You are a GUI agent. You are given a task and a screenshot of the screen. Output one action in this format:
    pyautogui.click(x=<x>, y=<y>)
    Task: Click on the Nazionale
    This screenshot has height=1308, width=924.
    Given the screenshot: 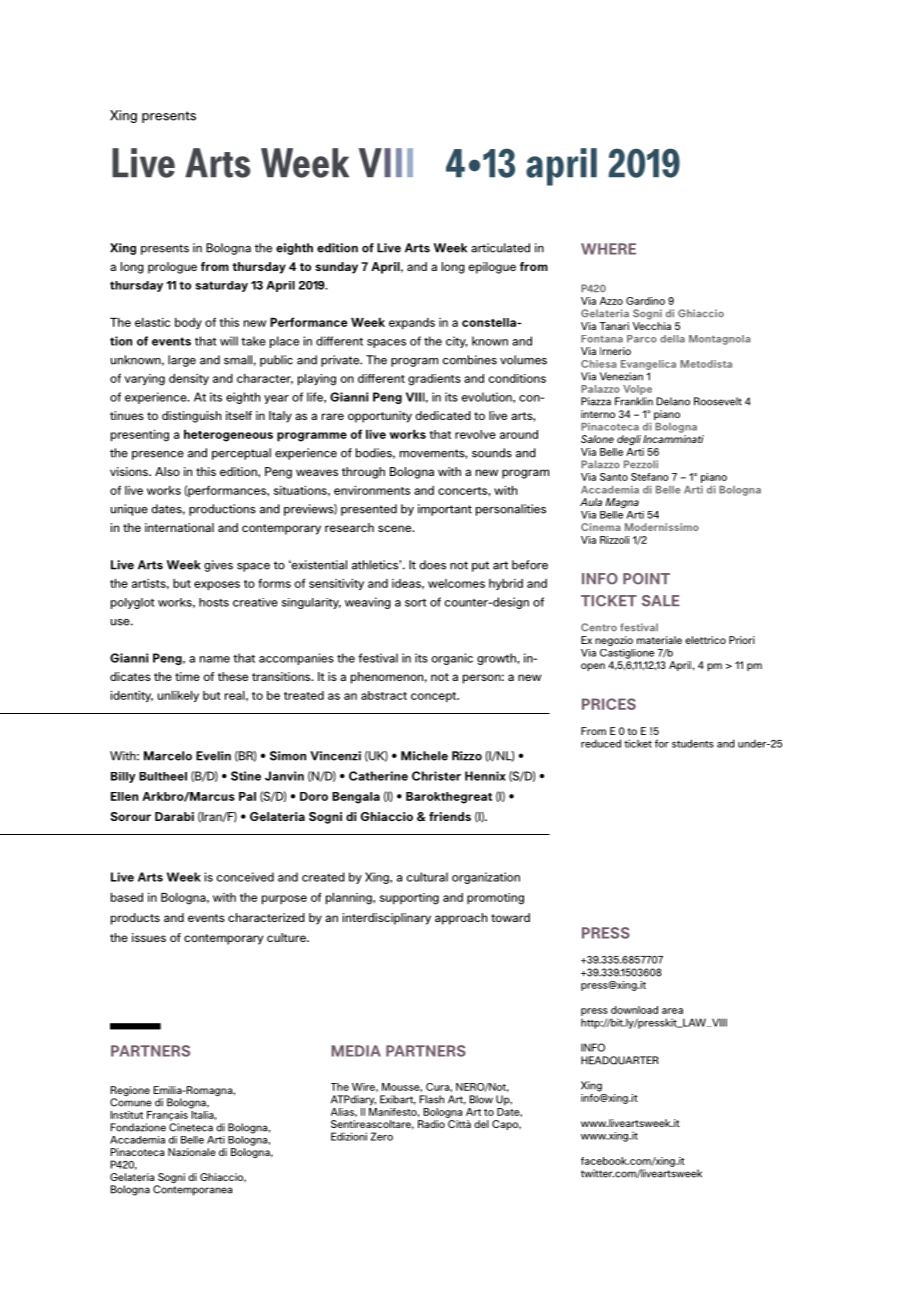 What is the action you would take?
    pyautogui.click(x=192, y=1152)
